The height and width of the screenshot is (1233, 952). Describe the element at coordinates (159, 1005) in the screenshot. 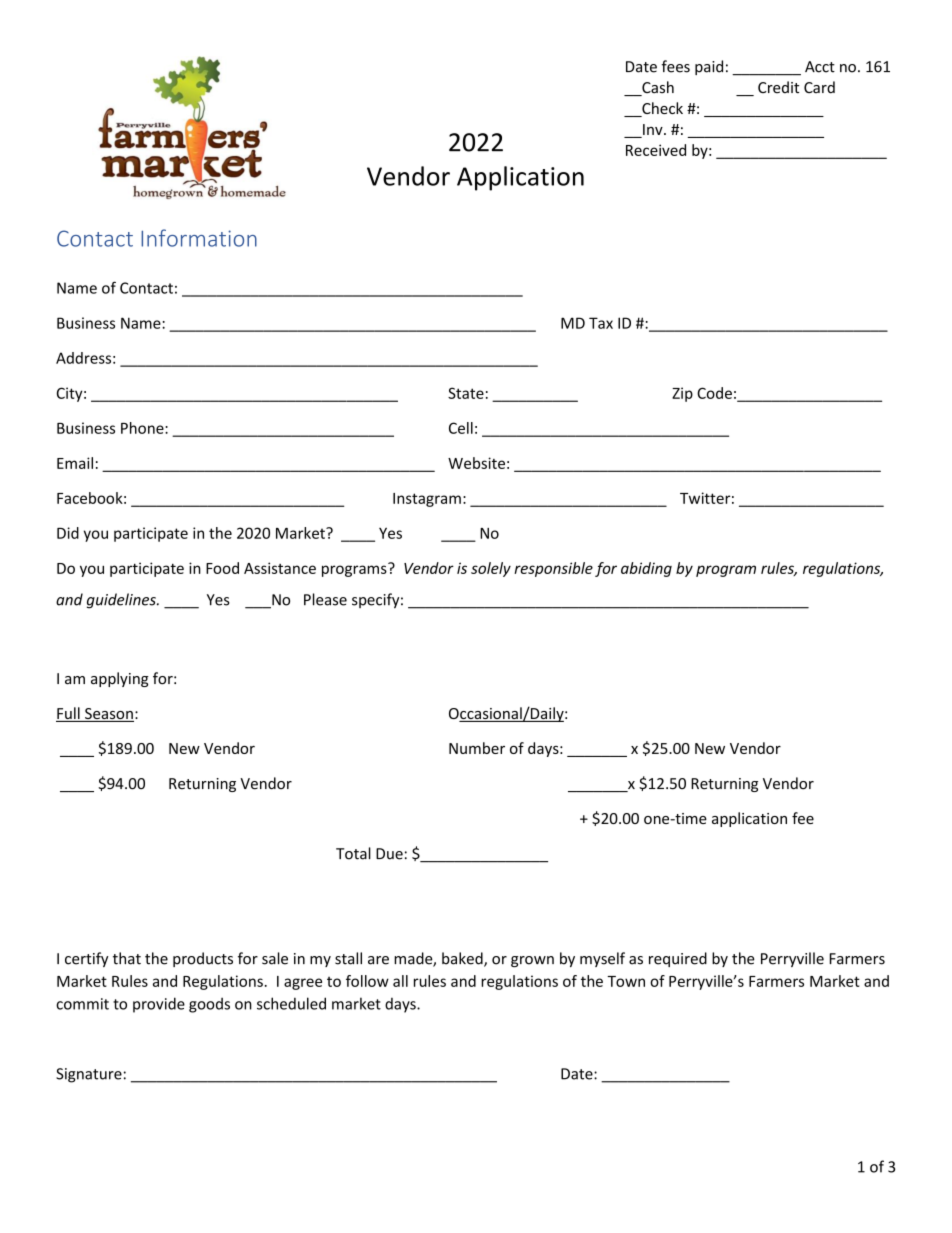

I see `provide` at that location.
